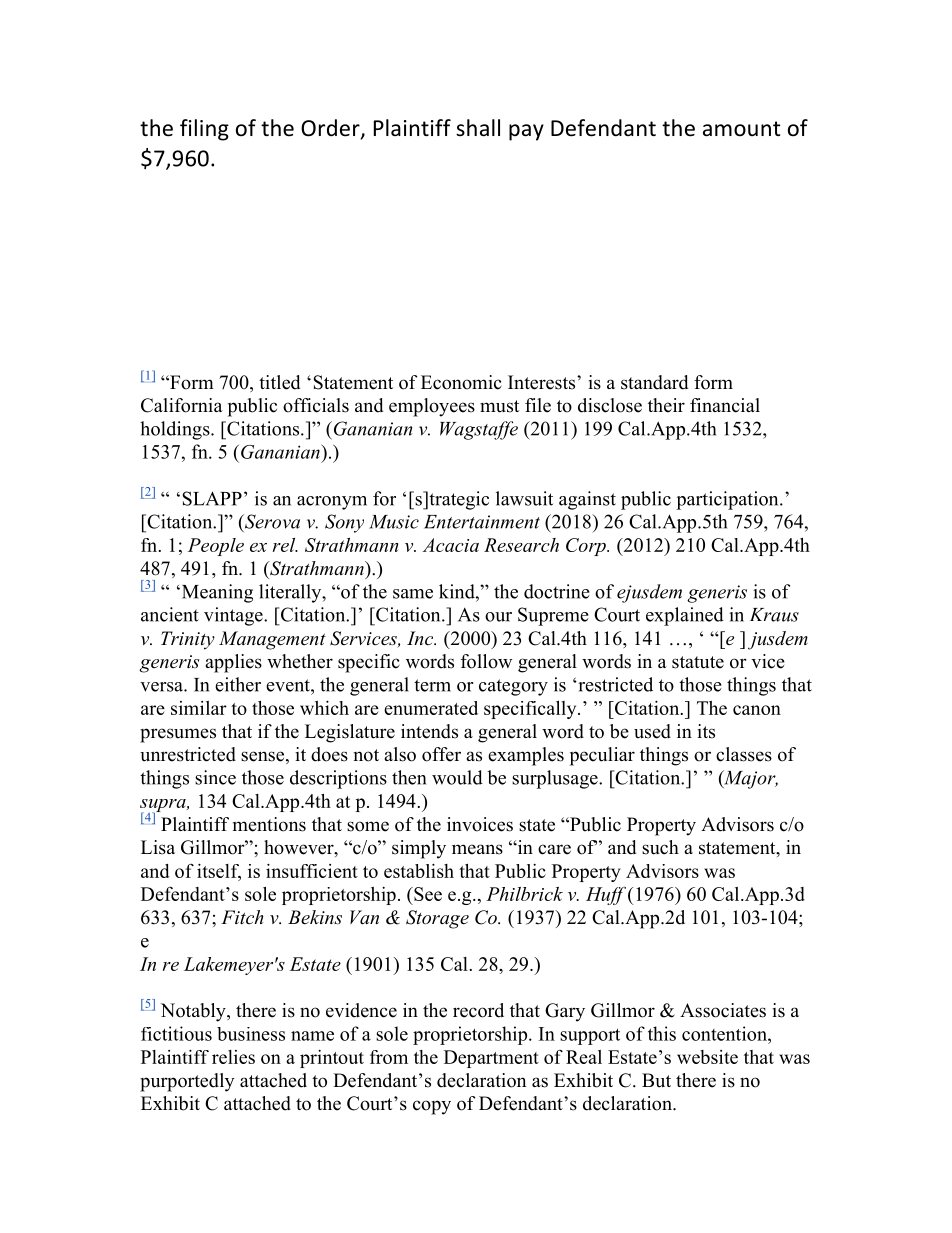  Describe the element at coordinates (451, 545) in the page. I see `Acacia` at that location.
